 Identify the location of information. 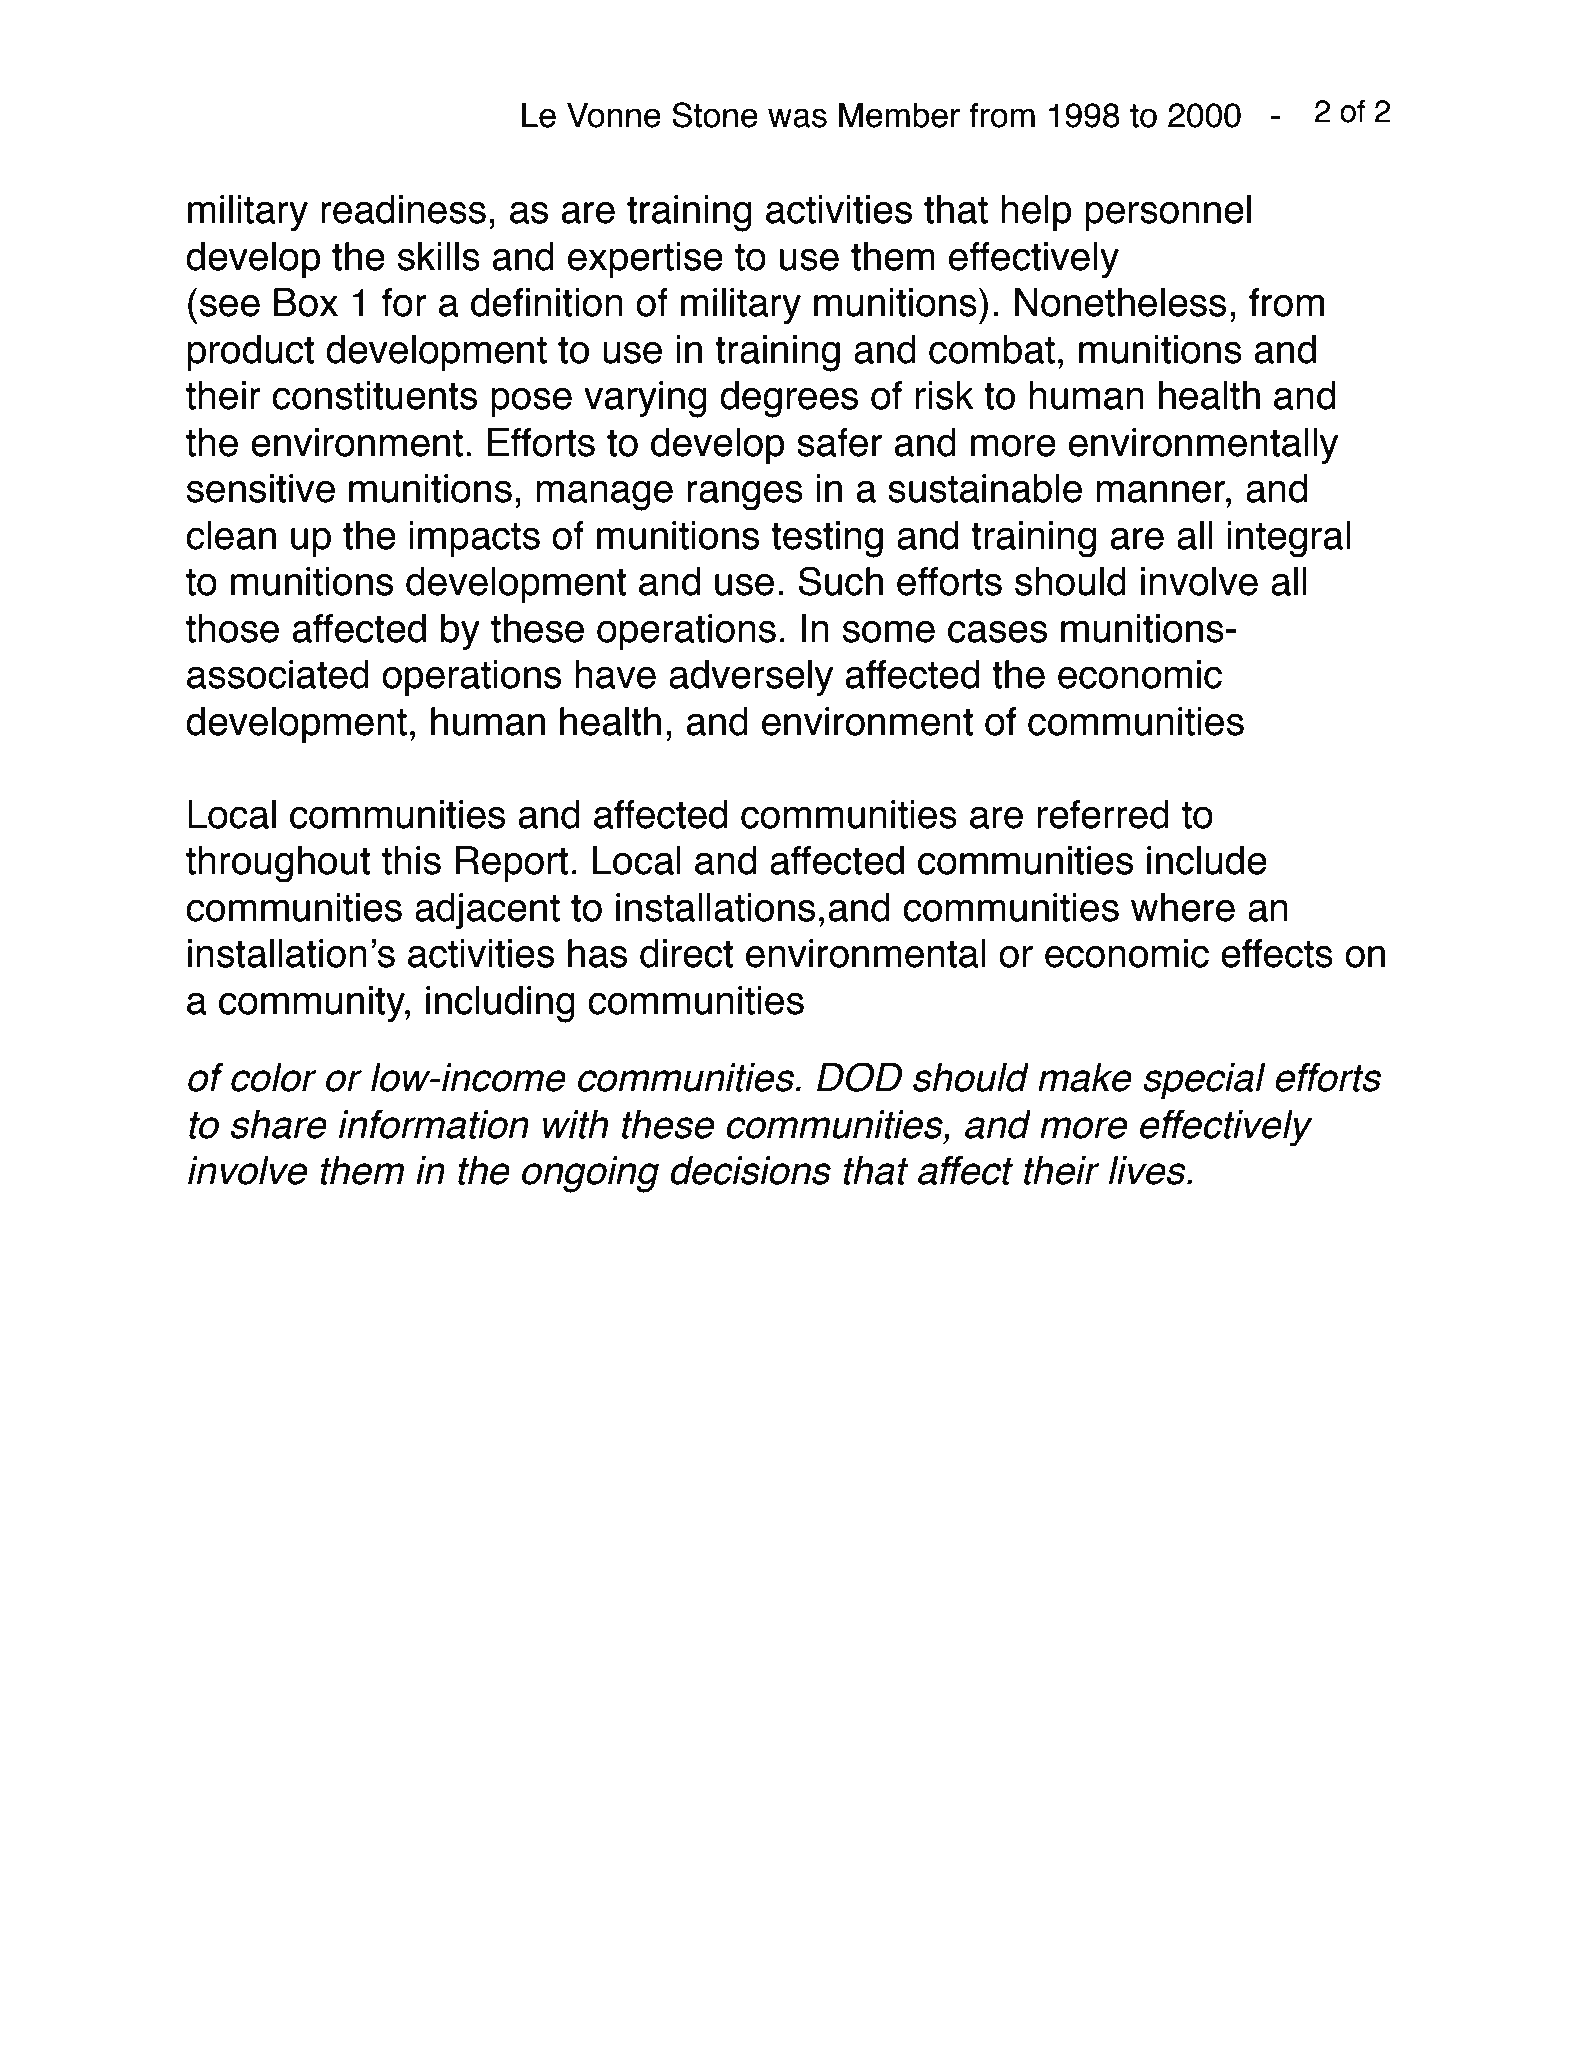
(434, 1124).
